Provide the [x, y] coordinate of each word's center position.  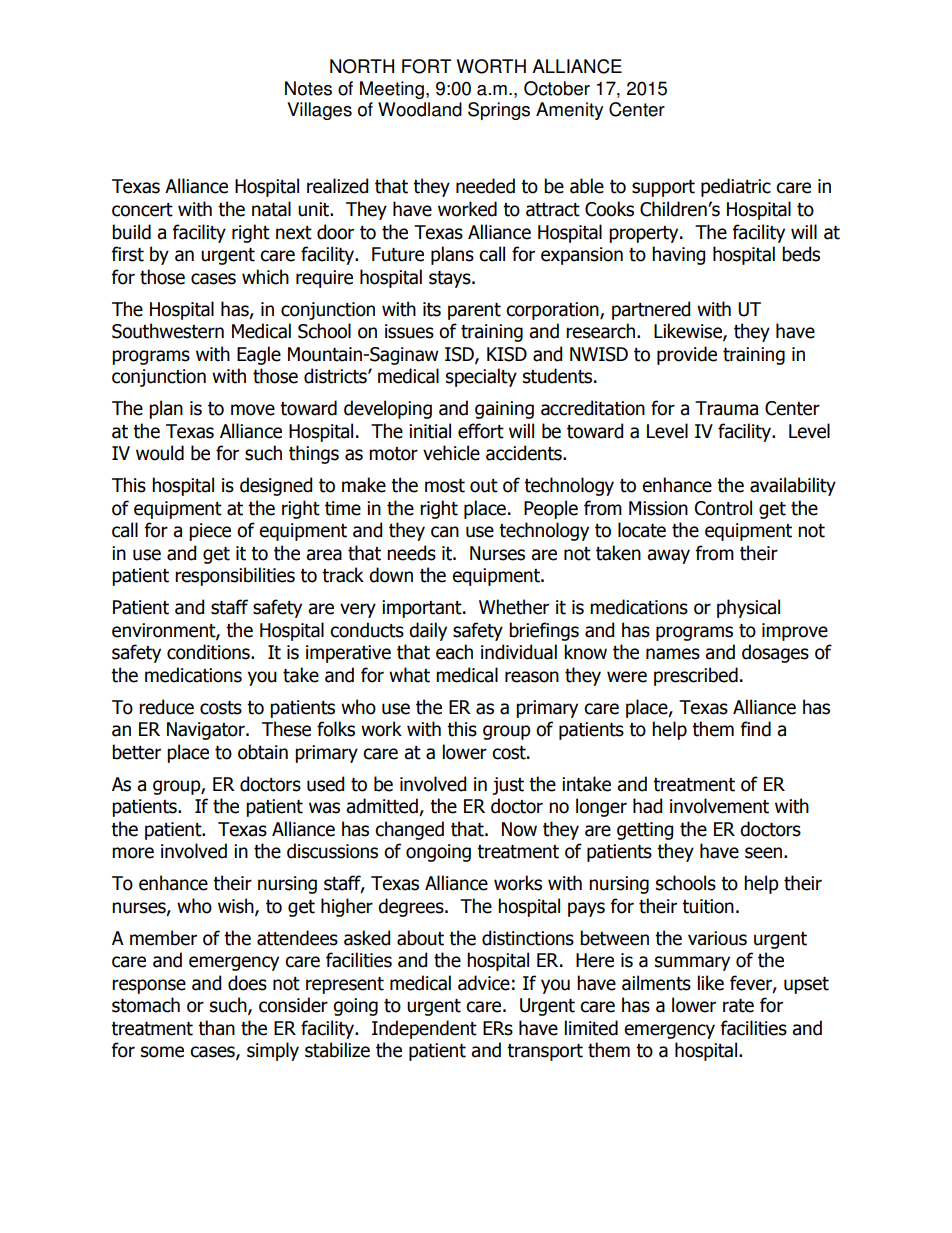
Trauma [726, 408]
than [216, 1028]
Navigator [207, 731]
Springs [499, 111]
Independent [424, 1029]
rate [738, 1006]
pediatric [736, 187]
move [253, 410]
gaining [504, 410]
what [409, 675]
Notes [308, 88]
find [756, 729]
